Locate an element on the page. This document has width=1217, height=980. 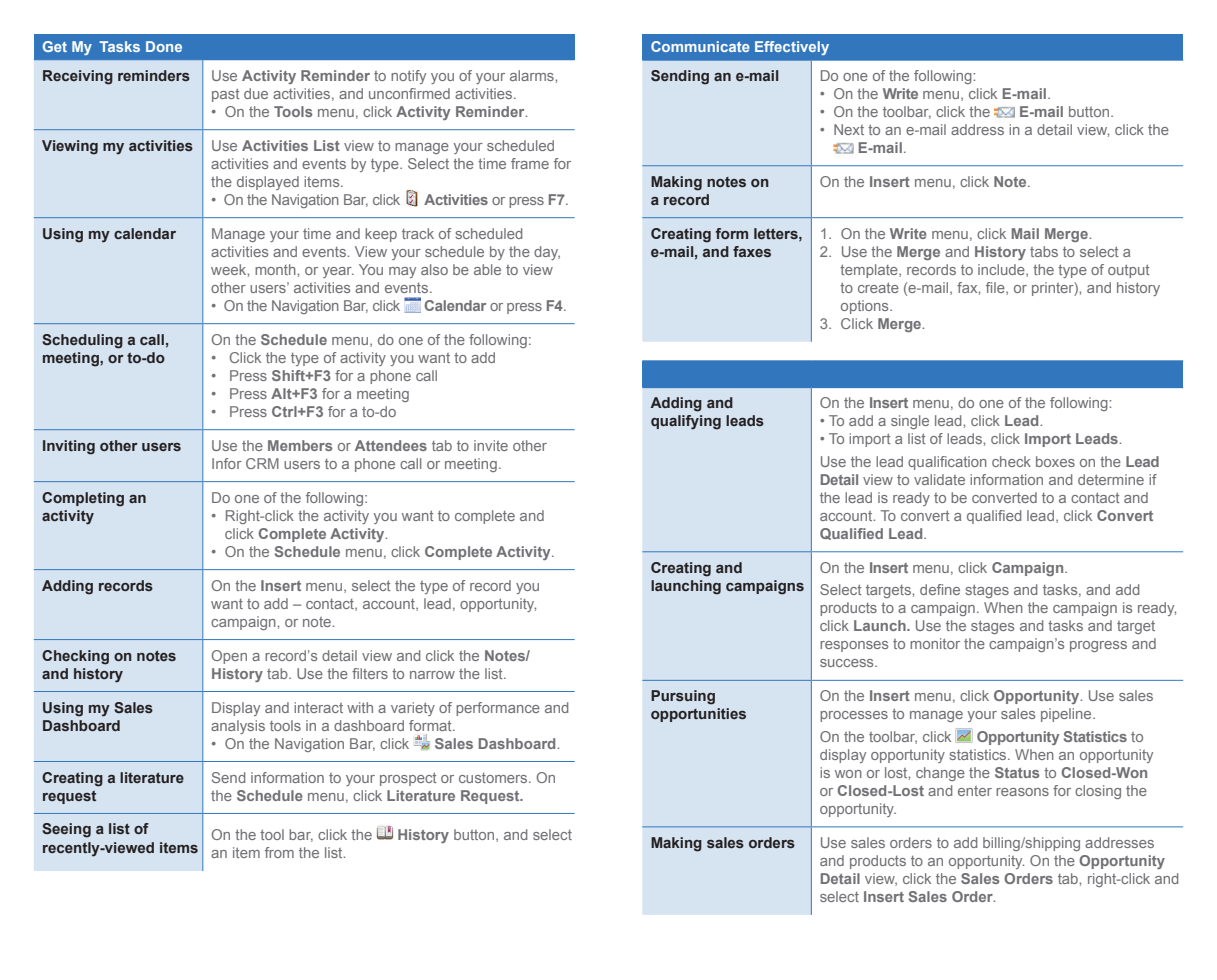
boxes is located at coordinates (1055, 461).
